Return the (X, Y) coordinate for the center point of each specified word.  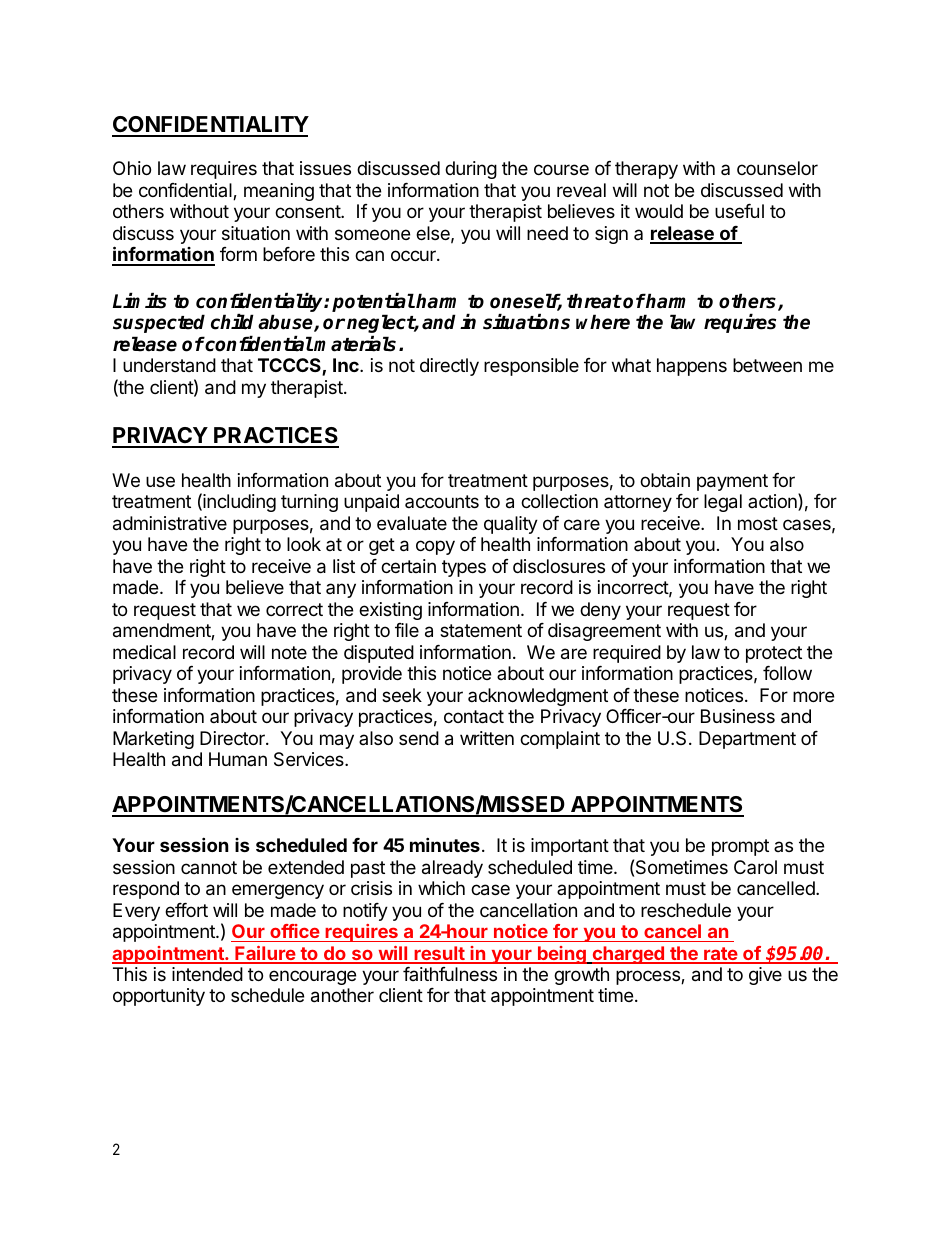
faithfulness (450, 974)
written (487, 738)
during (471, 170)
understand (169, 365)
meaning (279, 192)
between (767, 365)
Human (238, 759)
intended (207, 974)
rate (720, 955)
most (758, 523)
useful (739, 211)
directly (449, 367)
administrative (170, 523)
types (464, 568)
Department (747, 740)
